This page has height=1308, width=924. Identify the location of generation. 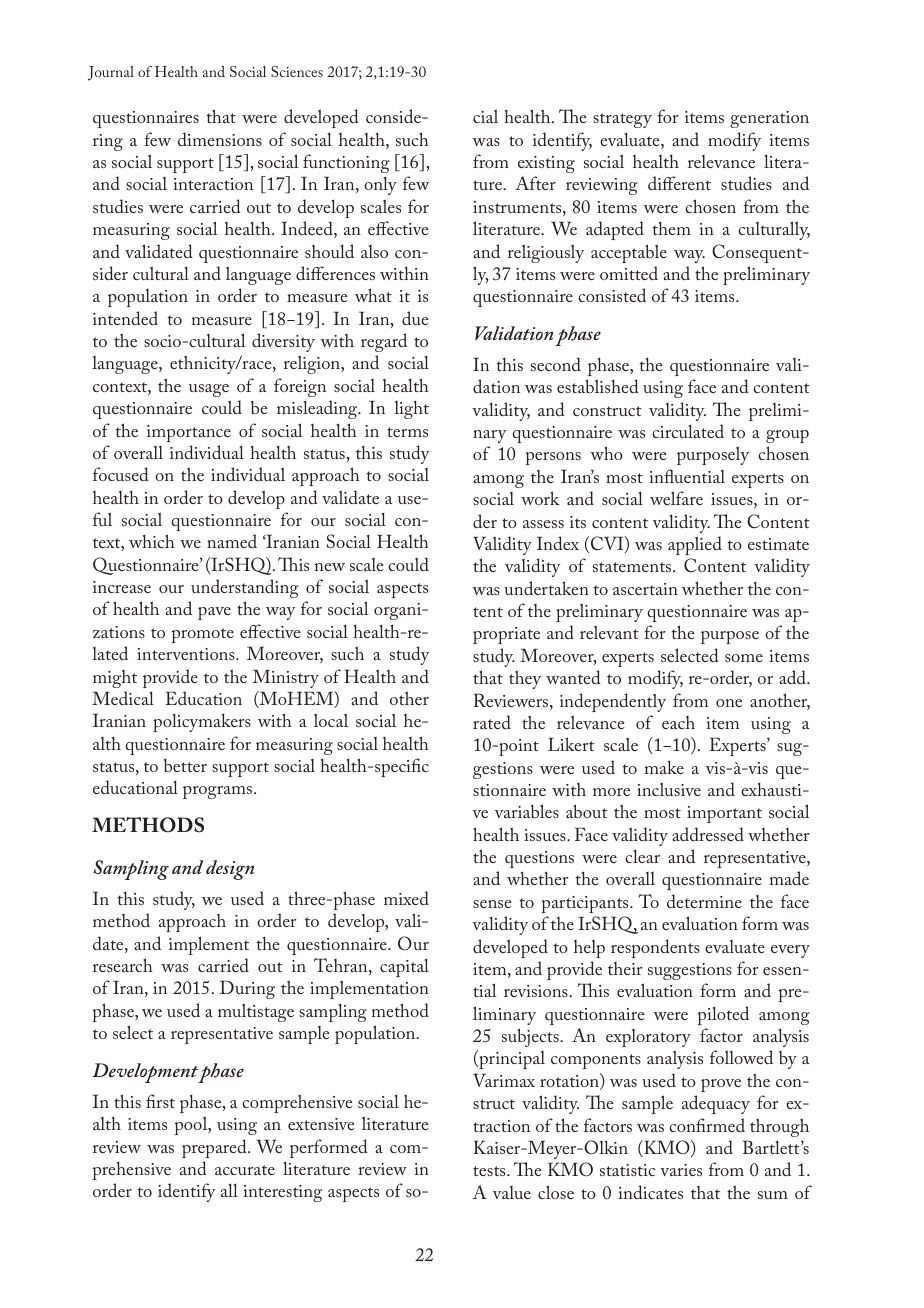
(769, 119).
